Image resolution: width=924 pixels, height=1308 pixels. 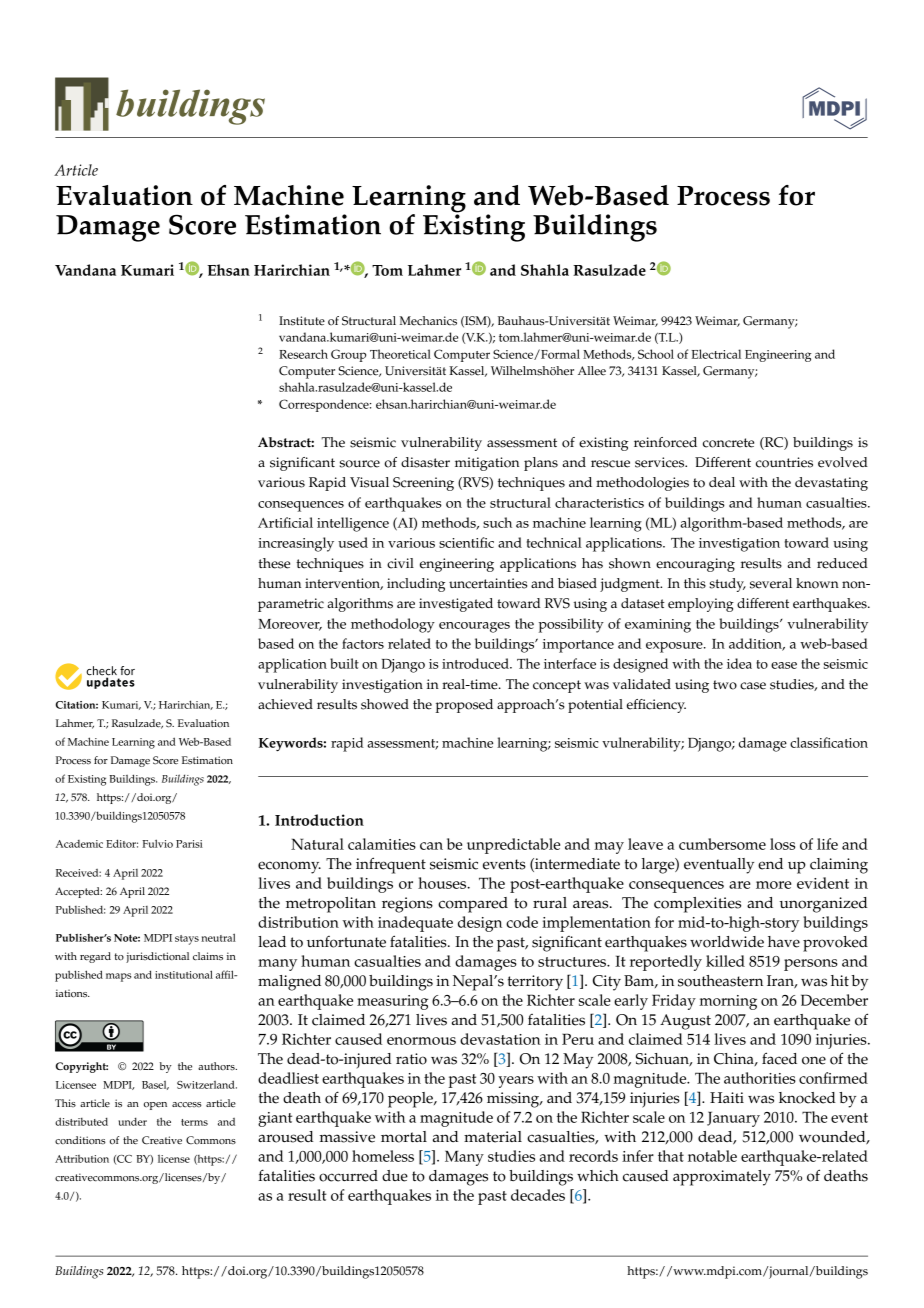 I want to click on proposed, so click(x=464, y=706).
